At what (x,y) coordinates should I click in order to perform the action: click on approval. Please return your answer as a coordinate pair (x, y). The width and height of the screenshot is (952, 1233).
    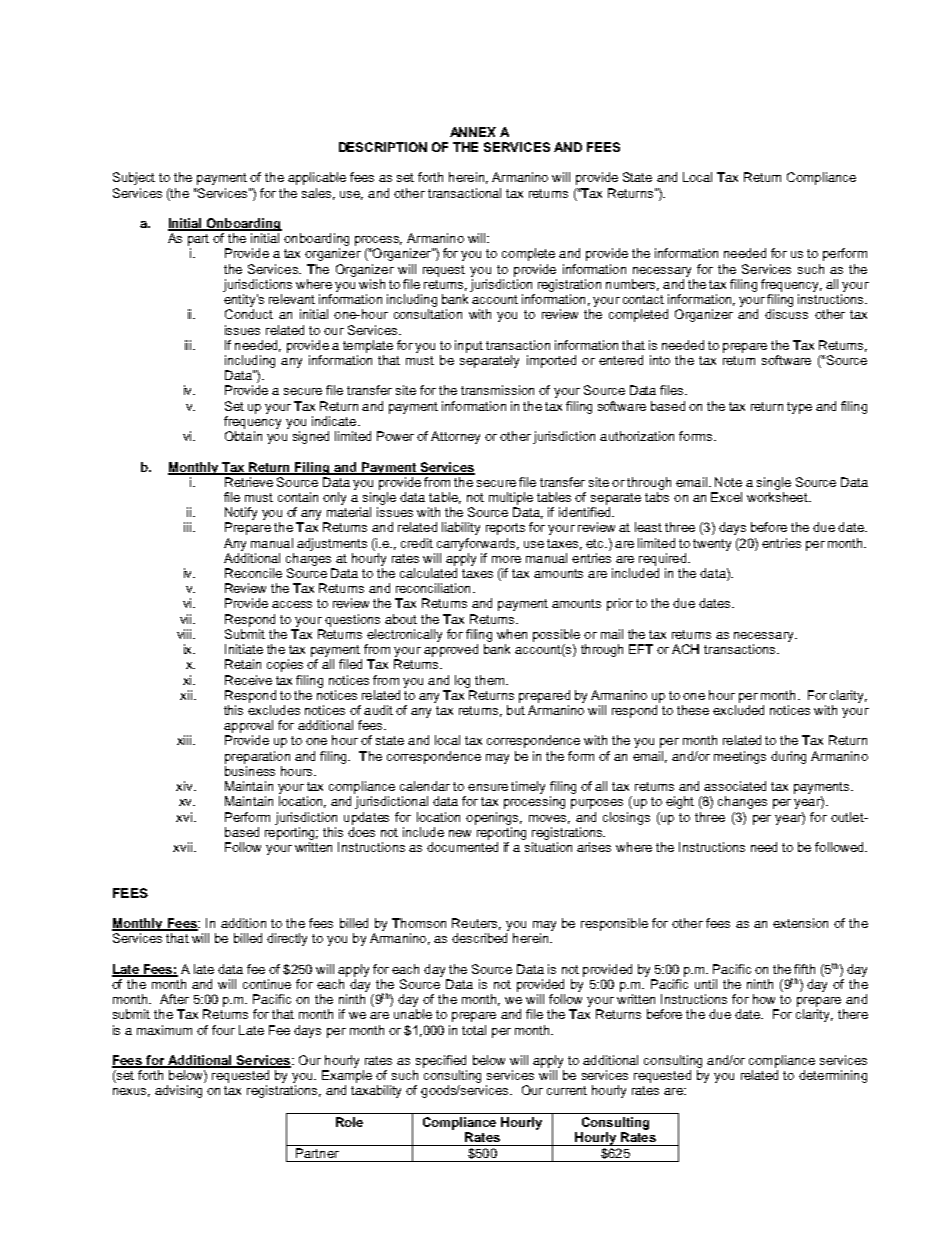
    Looking at the image, I should click on (248, 726).
